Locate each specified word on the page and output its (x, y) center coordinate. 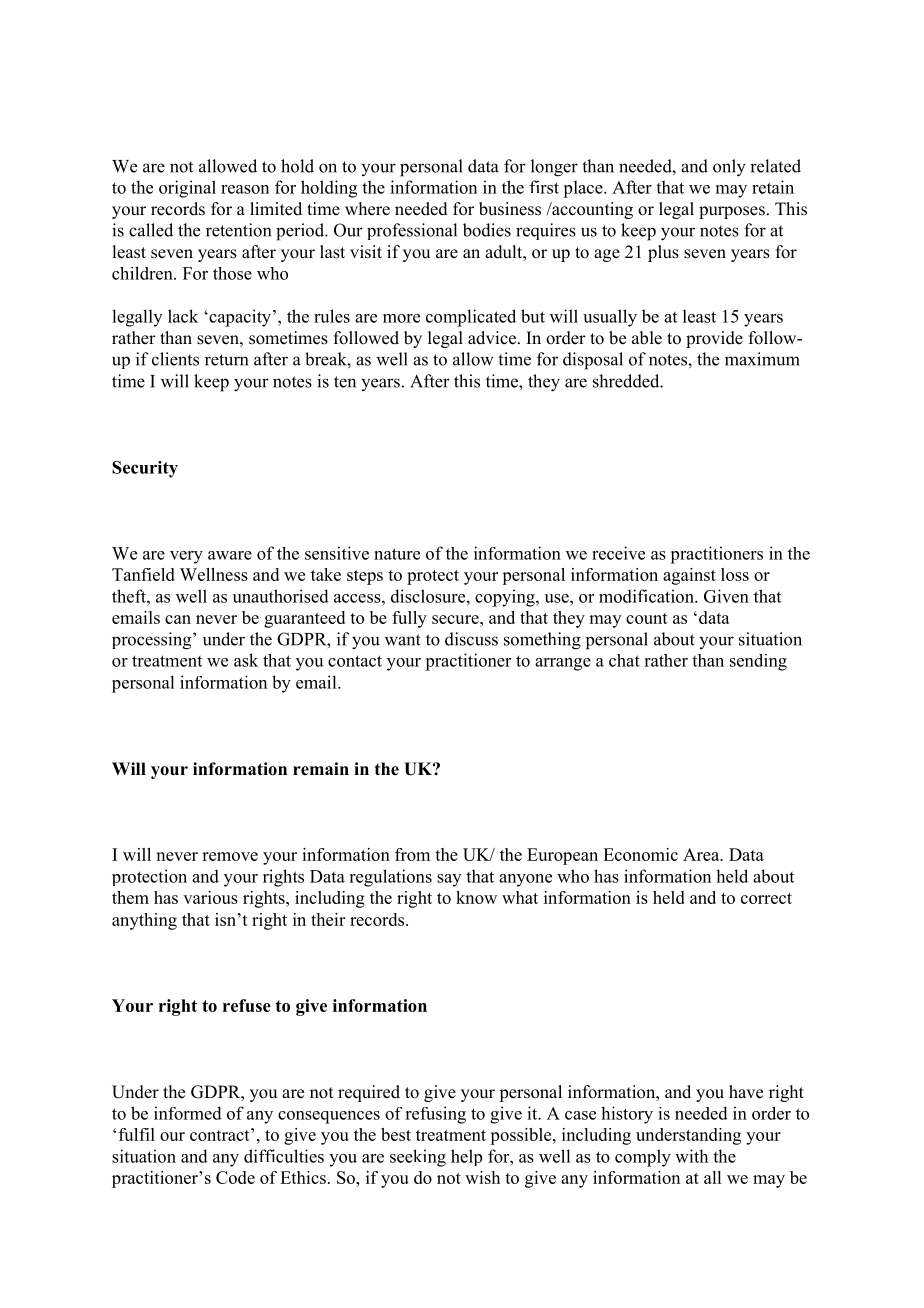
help (466, 1157)
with (691, 1156)
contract (221, 1134)
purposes (732, 212)
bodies (487, 230)
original (187, 189)
